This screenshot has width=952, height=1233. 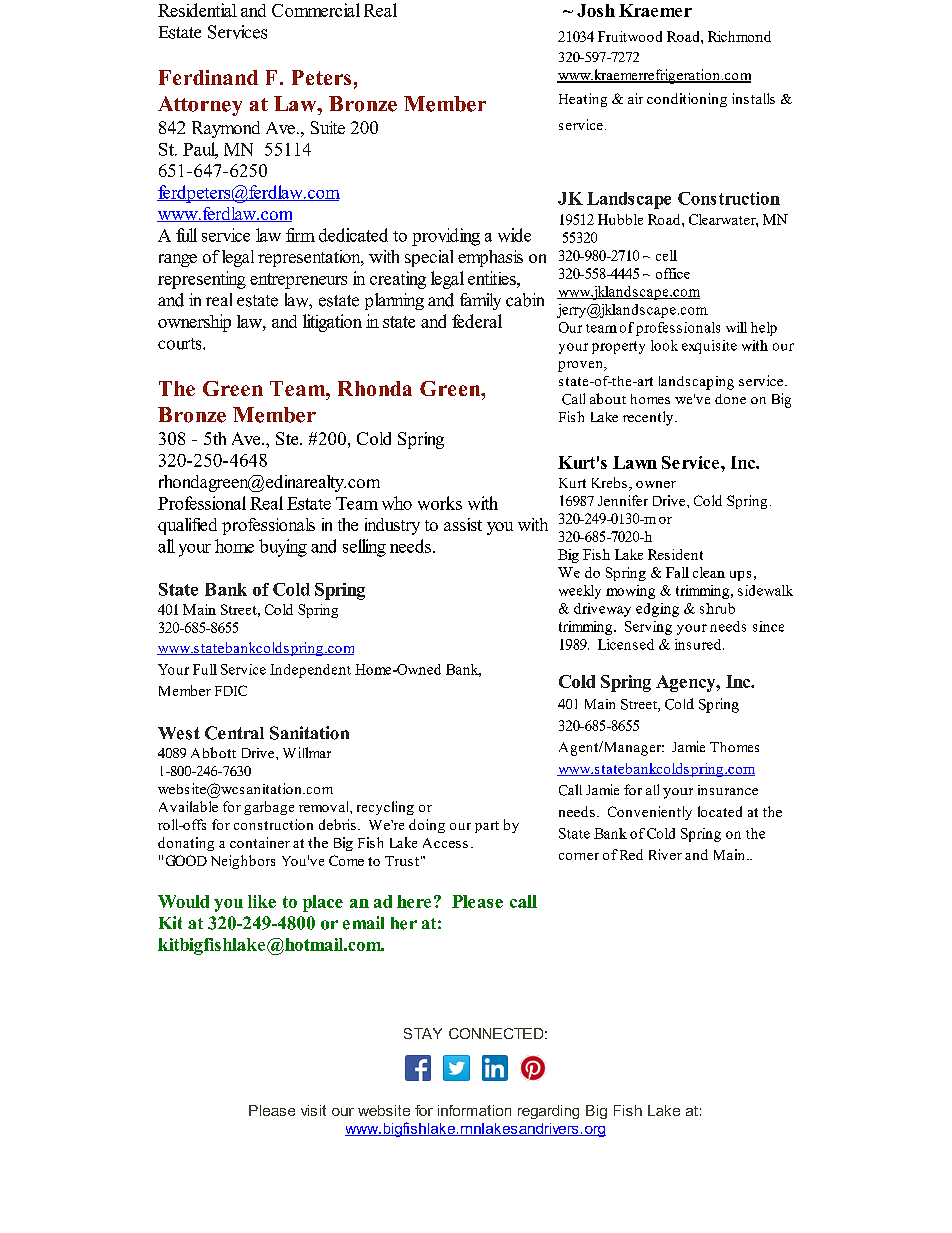 I want to click on buying, so click(x=283, y=548).
